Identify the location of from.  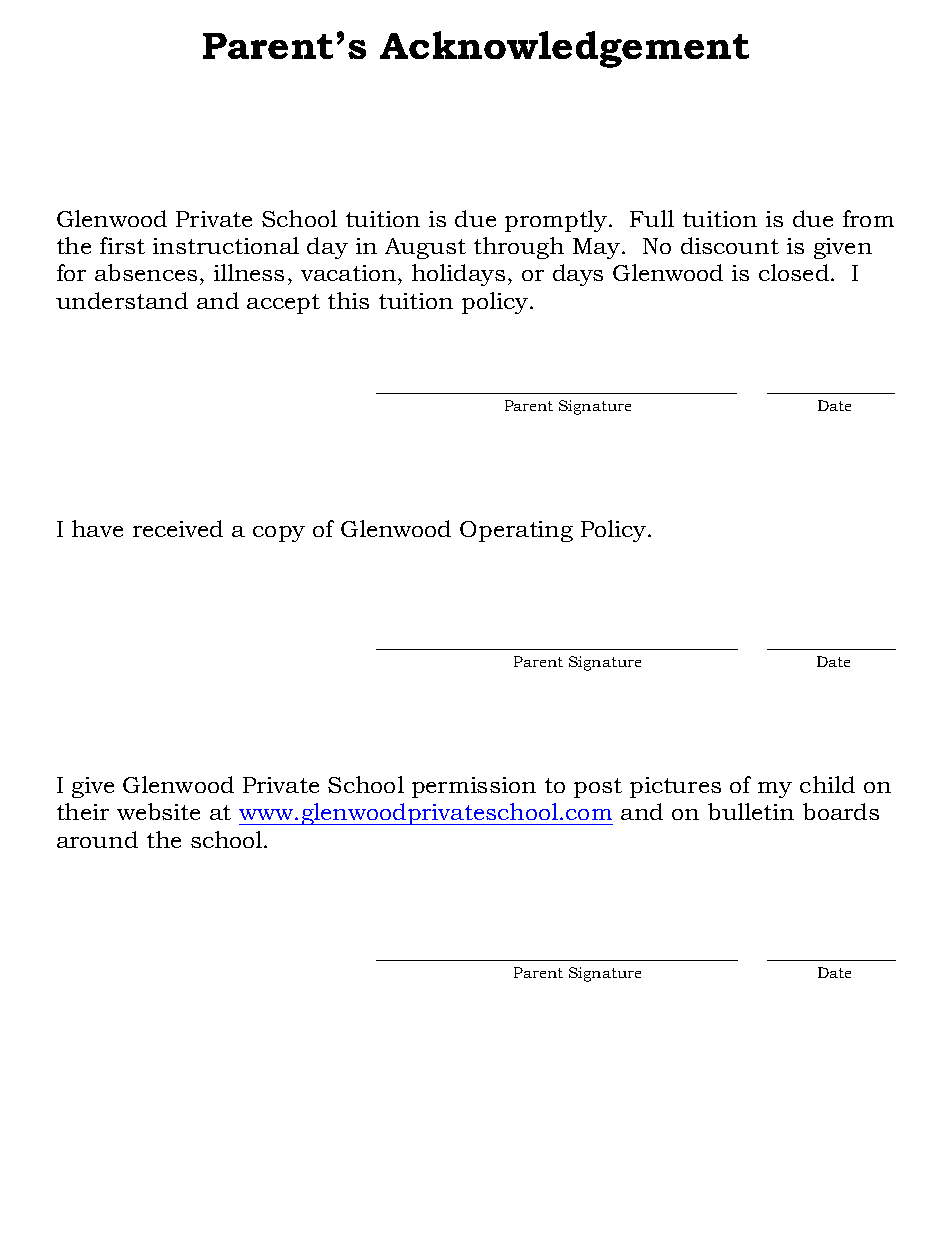
(868, 218).
